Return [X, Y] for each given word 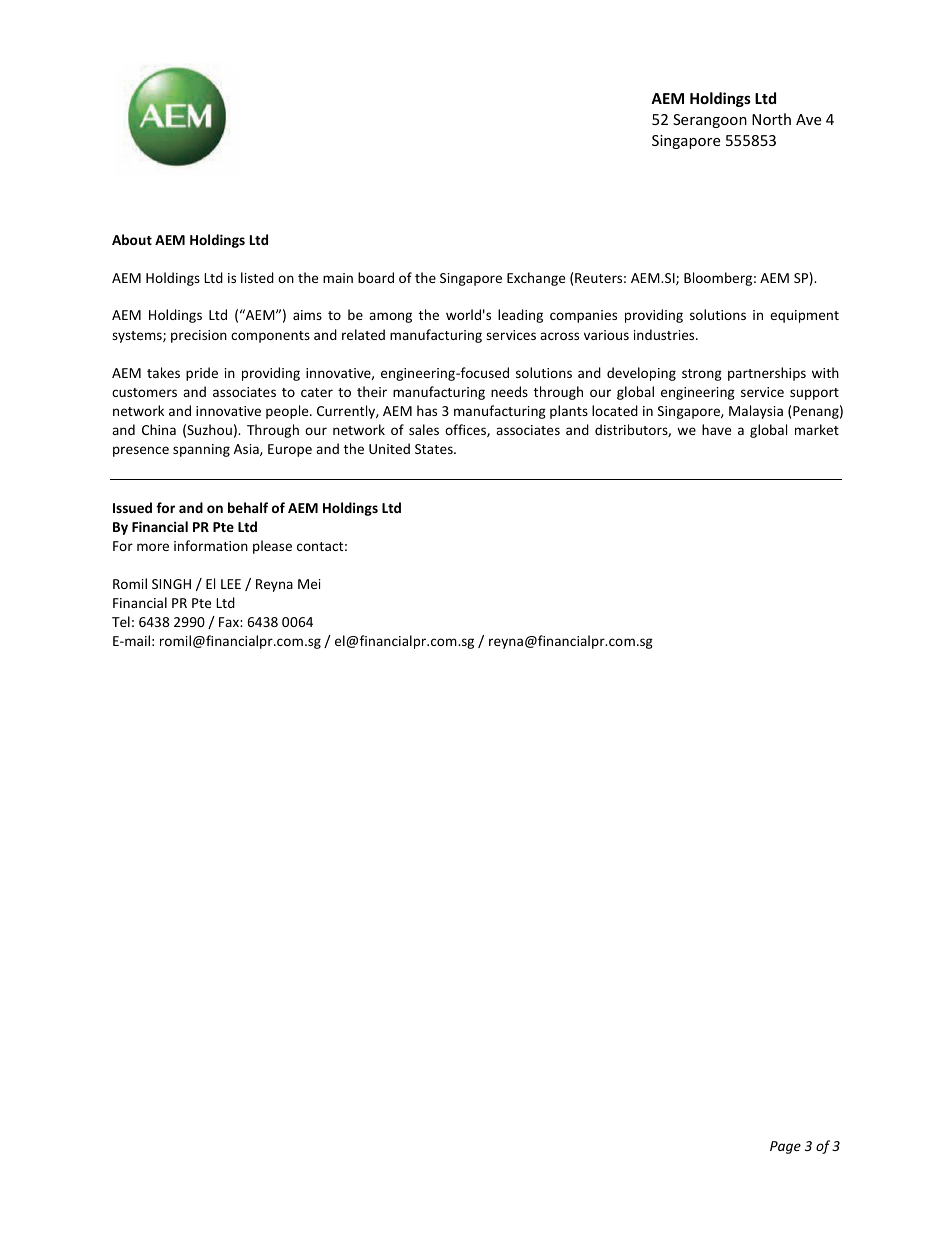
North [771, 119]
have [716, 429]
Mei [309, 584]
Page [785, 1147]
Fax [230, 622]
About [132, 239]
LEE [231, 584]
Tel [121, 621]
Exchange [536, 279]
